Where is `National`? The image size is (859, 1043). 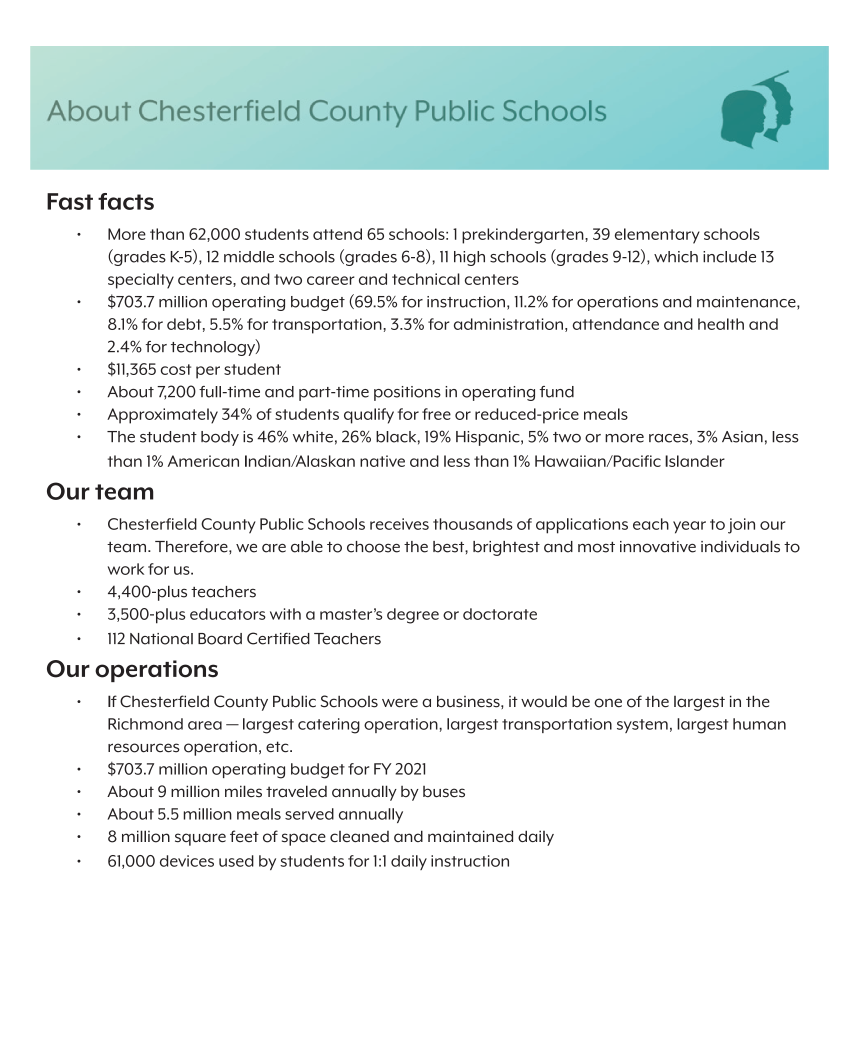
National is located at coordinates (161, 639).
